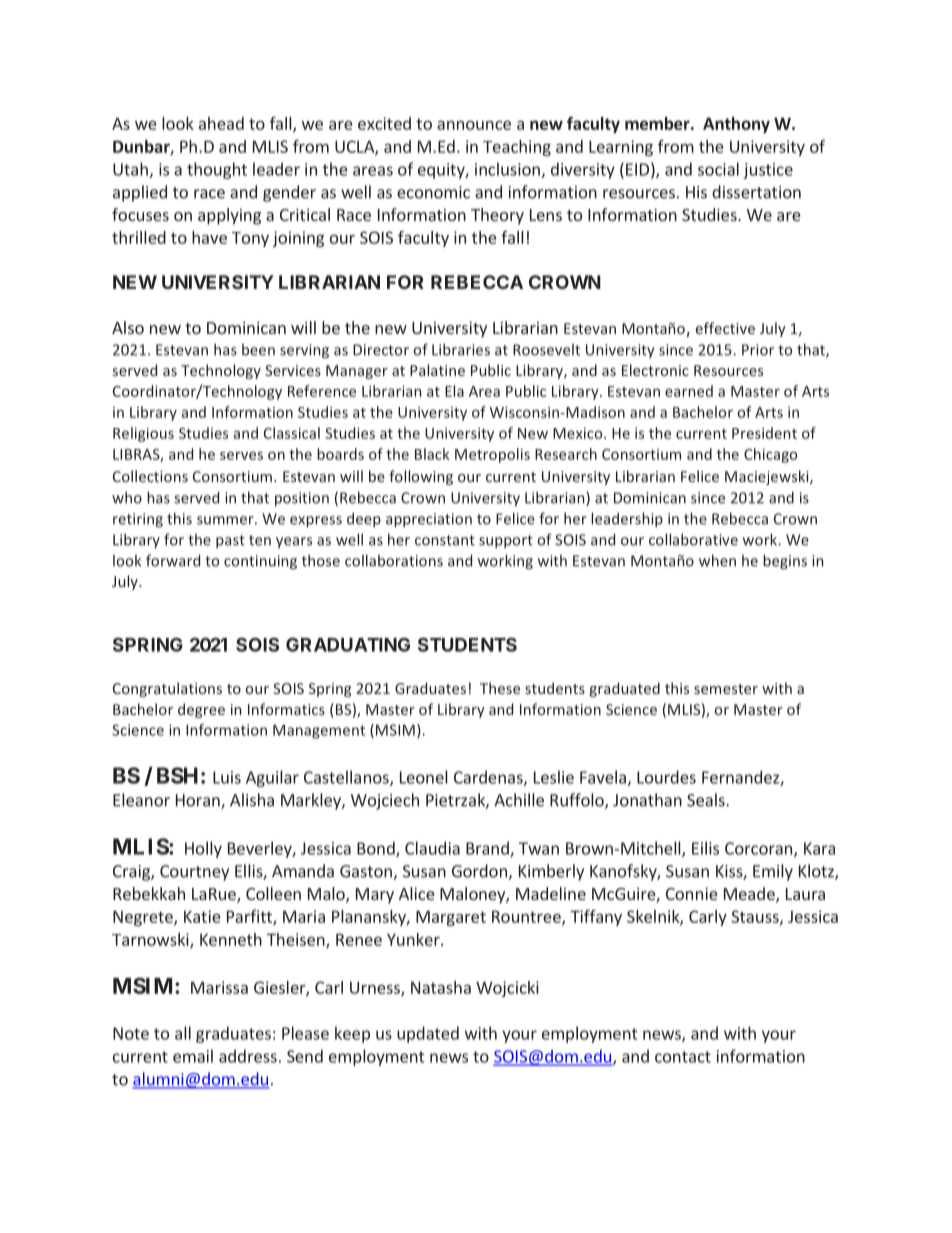 Image resolution: width=952 pixels, height=1233 pixels. Describe the element at coordinates (717, 560) in the screenshot. I see `when` at that location.
